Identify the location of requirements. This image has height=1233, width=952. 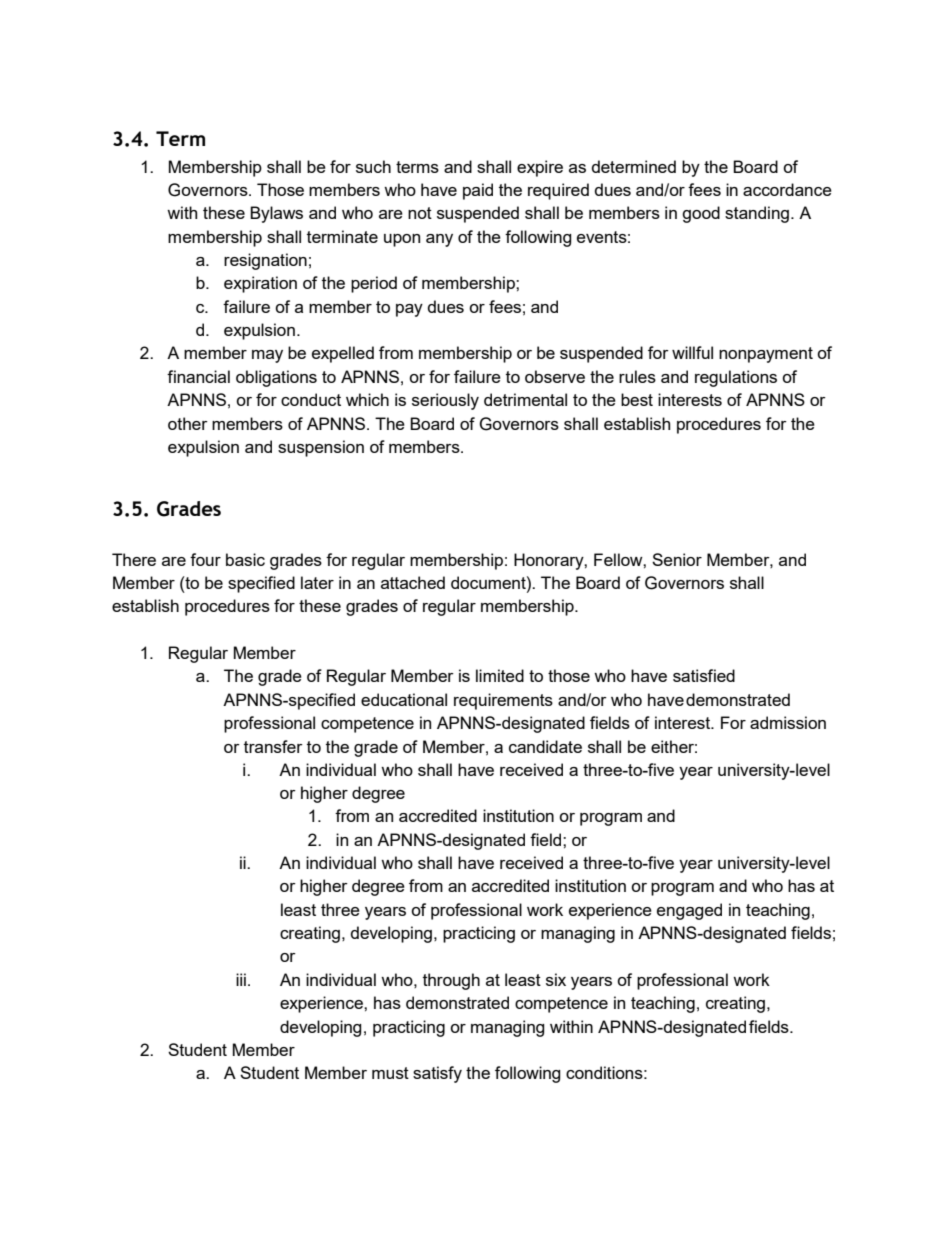
(503, 701).
